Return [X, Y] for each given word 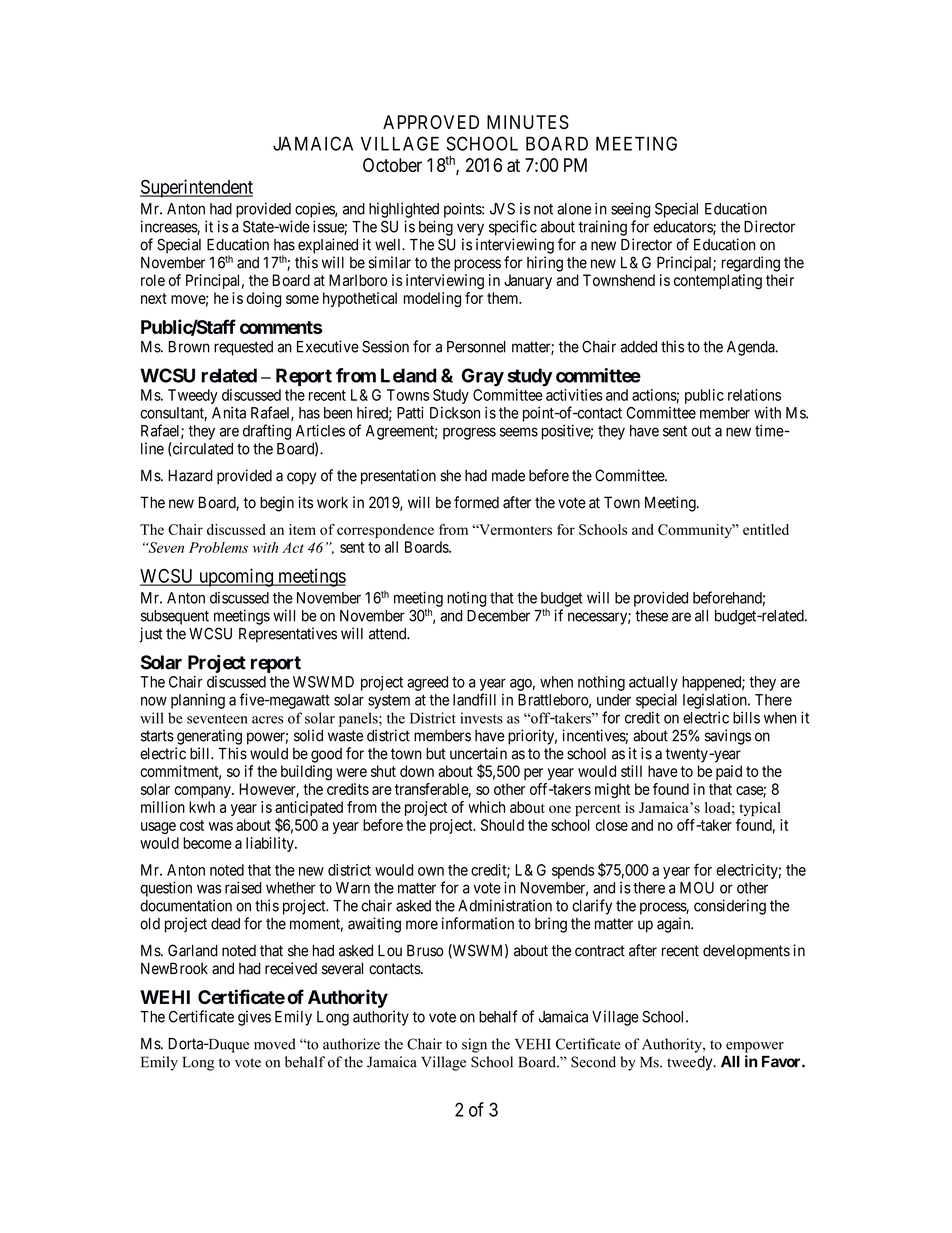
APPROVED [431, 122]
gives [254, 1018]
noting [466, 599]
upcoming [236, 577]
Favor [782, 1062]
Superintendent [196, 188]
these [651, 616]
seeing [630, 210]
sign [474, 1045]
